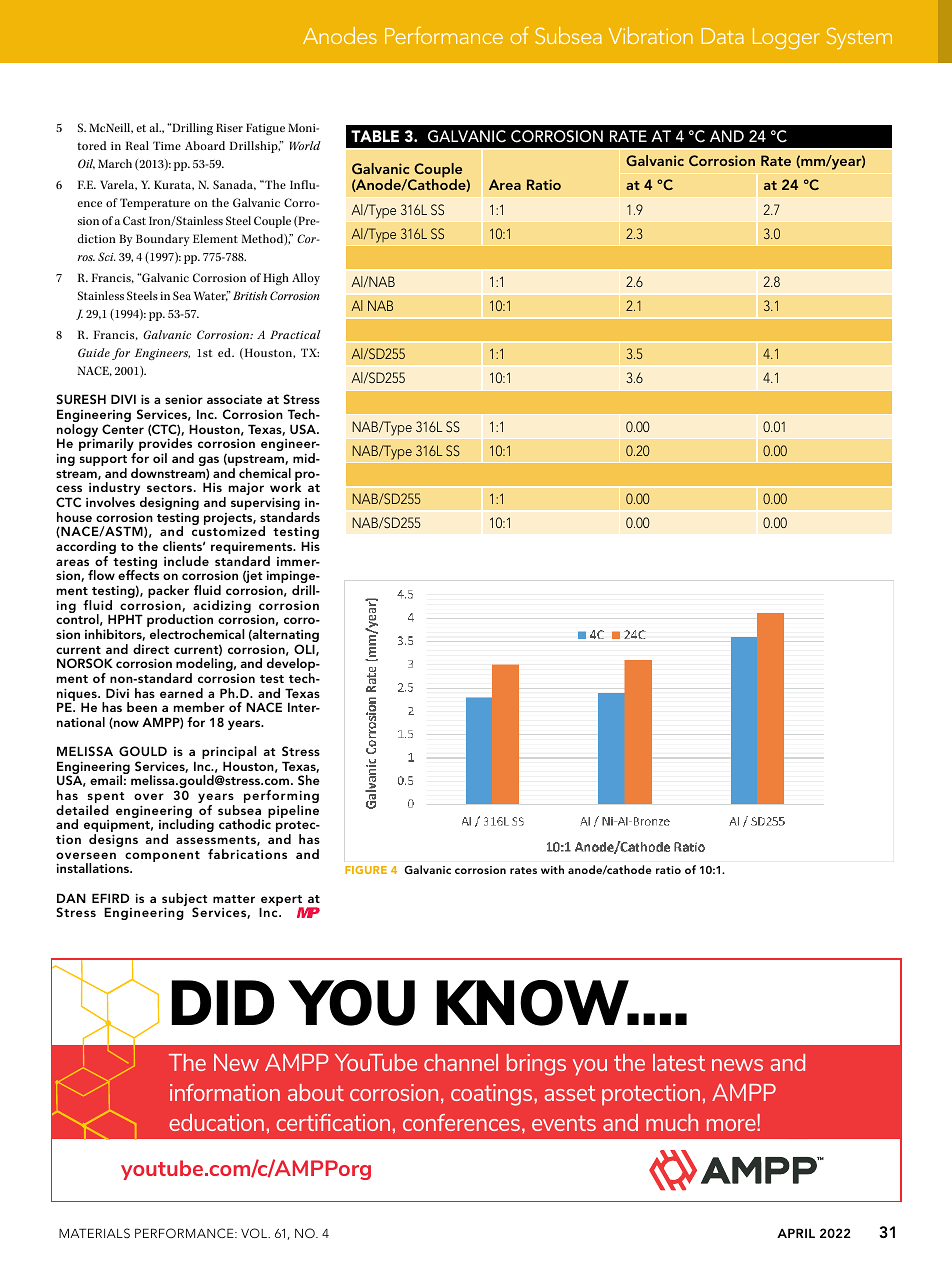 This screenshot has height=1275, width=952. What do you see at coordinates (184, 901) in the screenshot?
I see `subject` at bounding box center [184, 901].
